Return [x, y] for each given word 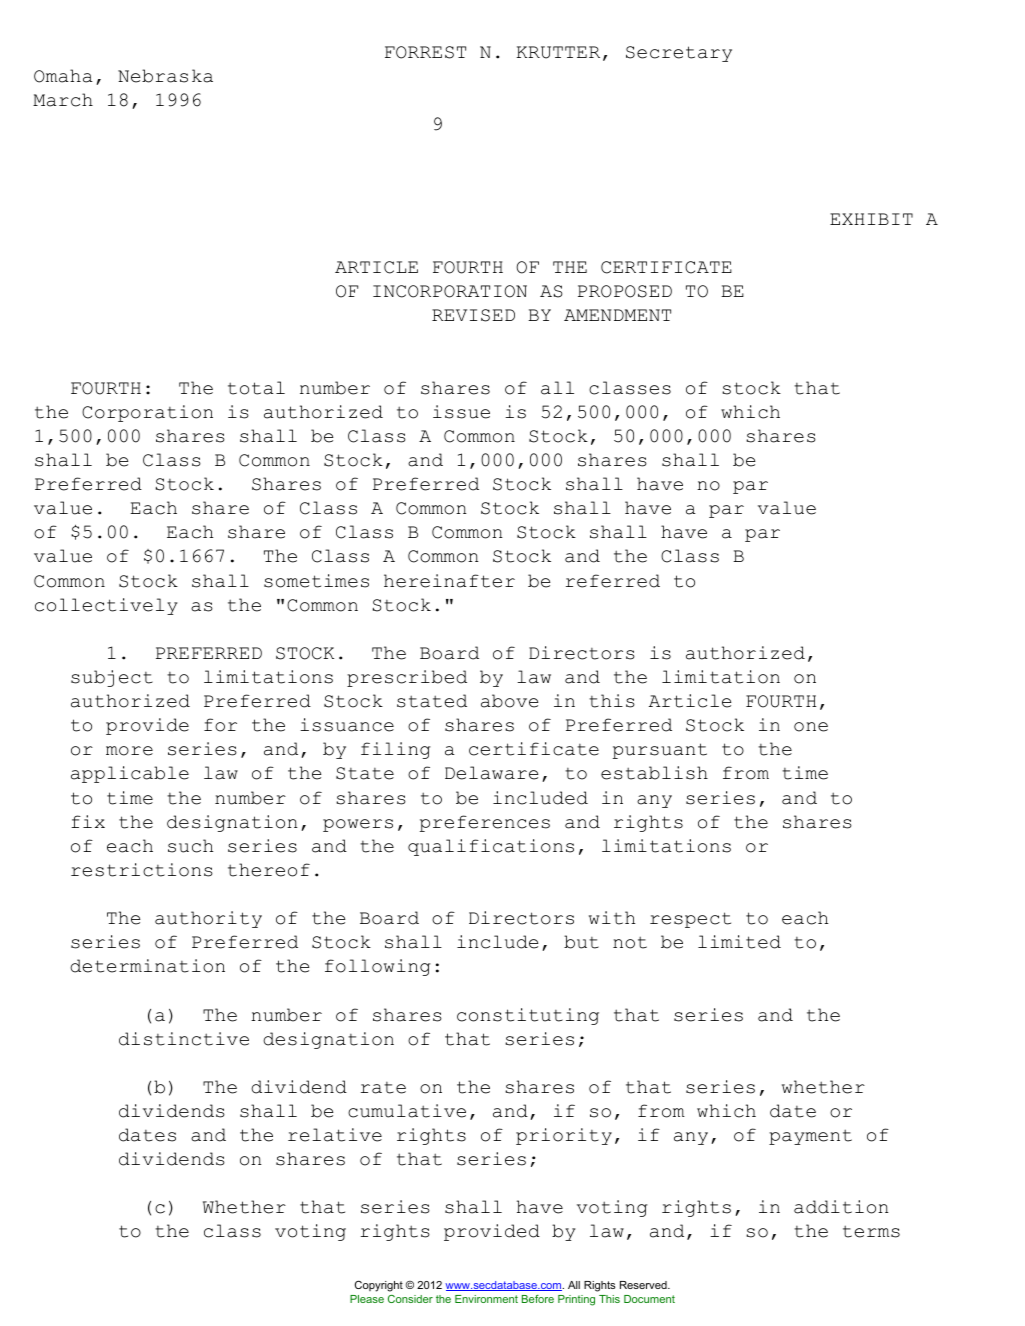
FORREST [425, 52]
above [509, 701]
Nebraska [165, 76]
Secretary [679, 54]
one [811, 727]
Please [367, 1299]
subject [112, 678]
